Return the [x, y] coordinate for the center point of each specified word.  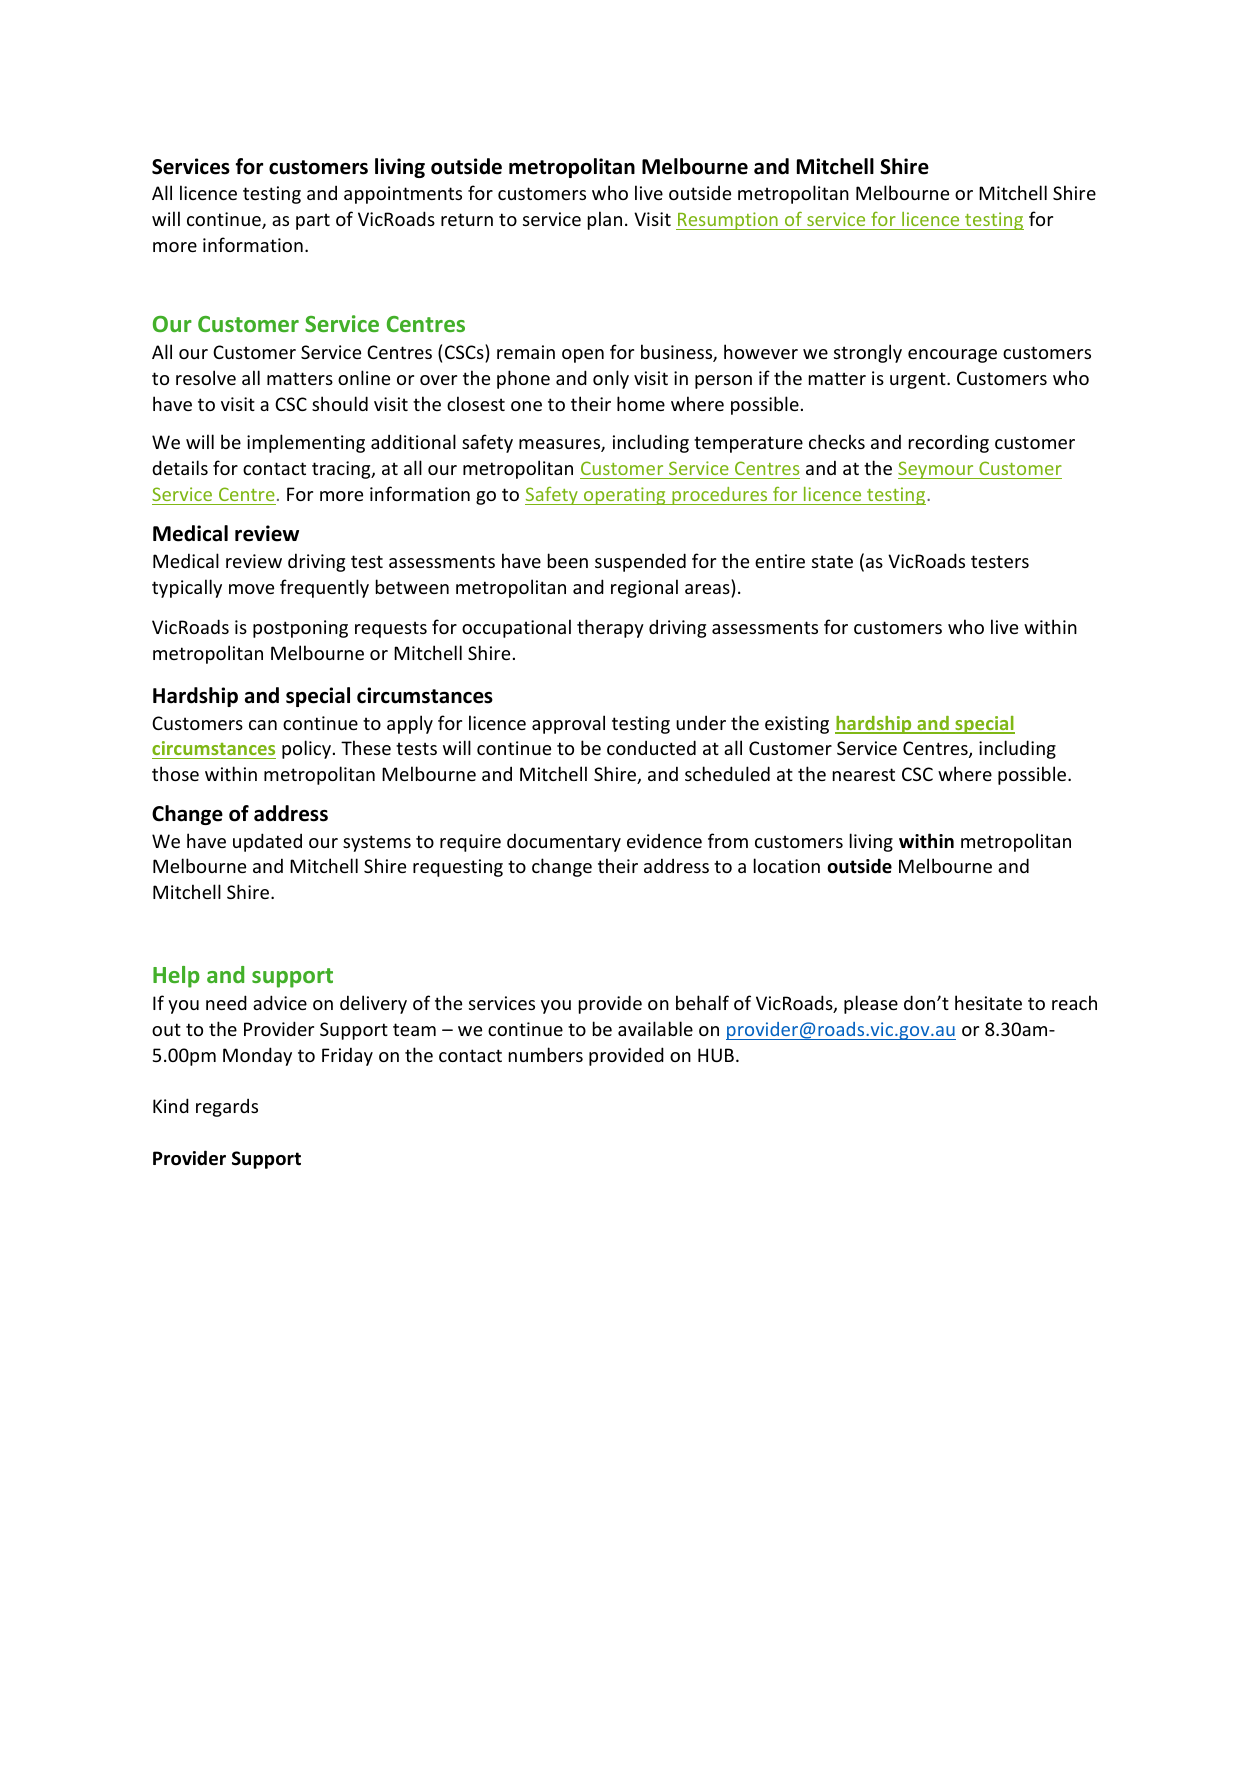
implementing [306, 443]
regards [227, 1107]
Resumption [728, 221]
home [641, 403]
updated [267, 842]
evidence [664, 840]
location [787, 865]
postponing [300, 629]
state [832, 561]
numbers [546, 1054]
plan [605, 220]
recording [949, 443]
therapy [610, 628]
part [313, 221]
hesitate [988, 1002]
